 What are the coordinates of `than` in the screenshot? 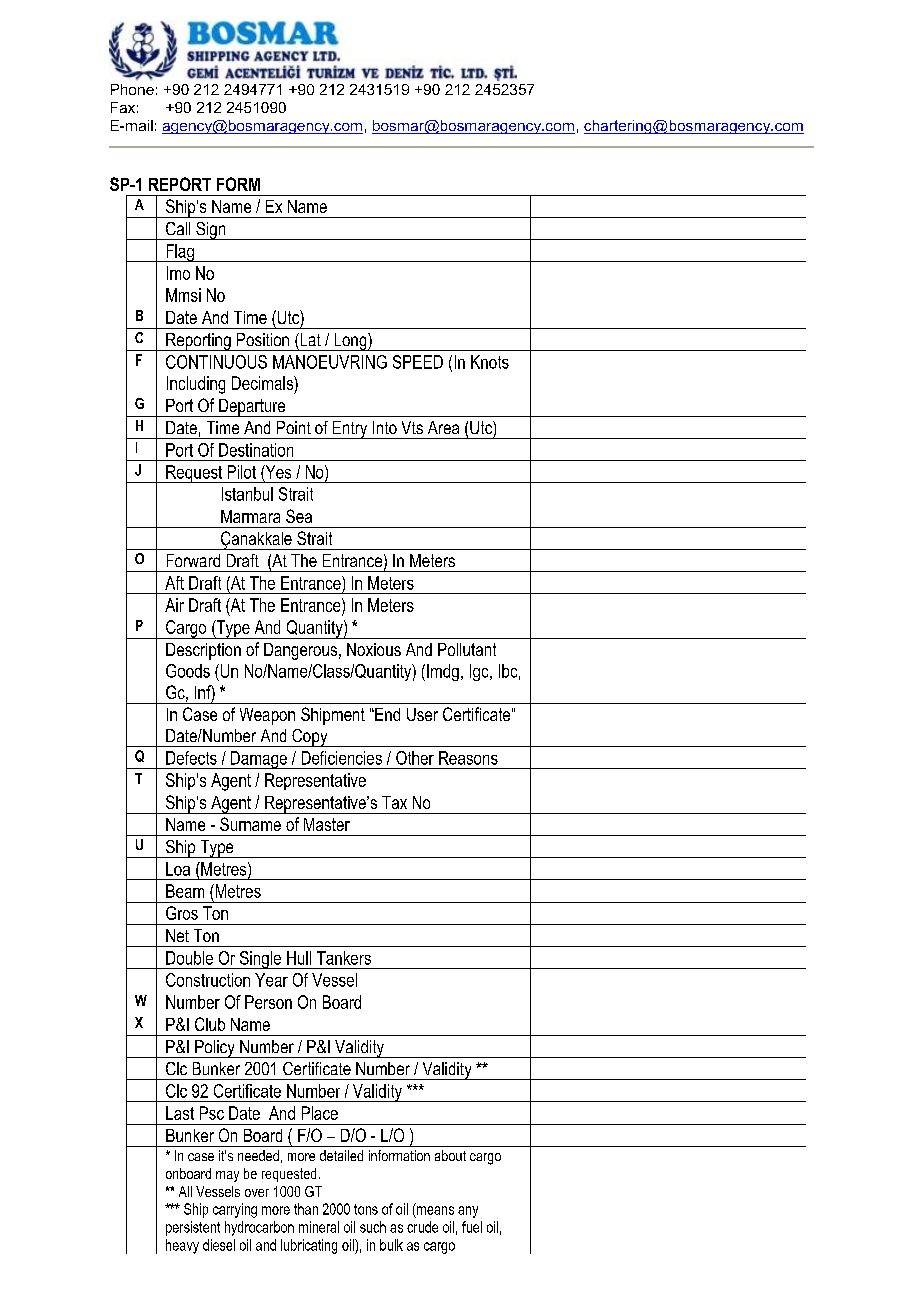 It's located at (306, 1209).
